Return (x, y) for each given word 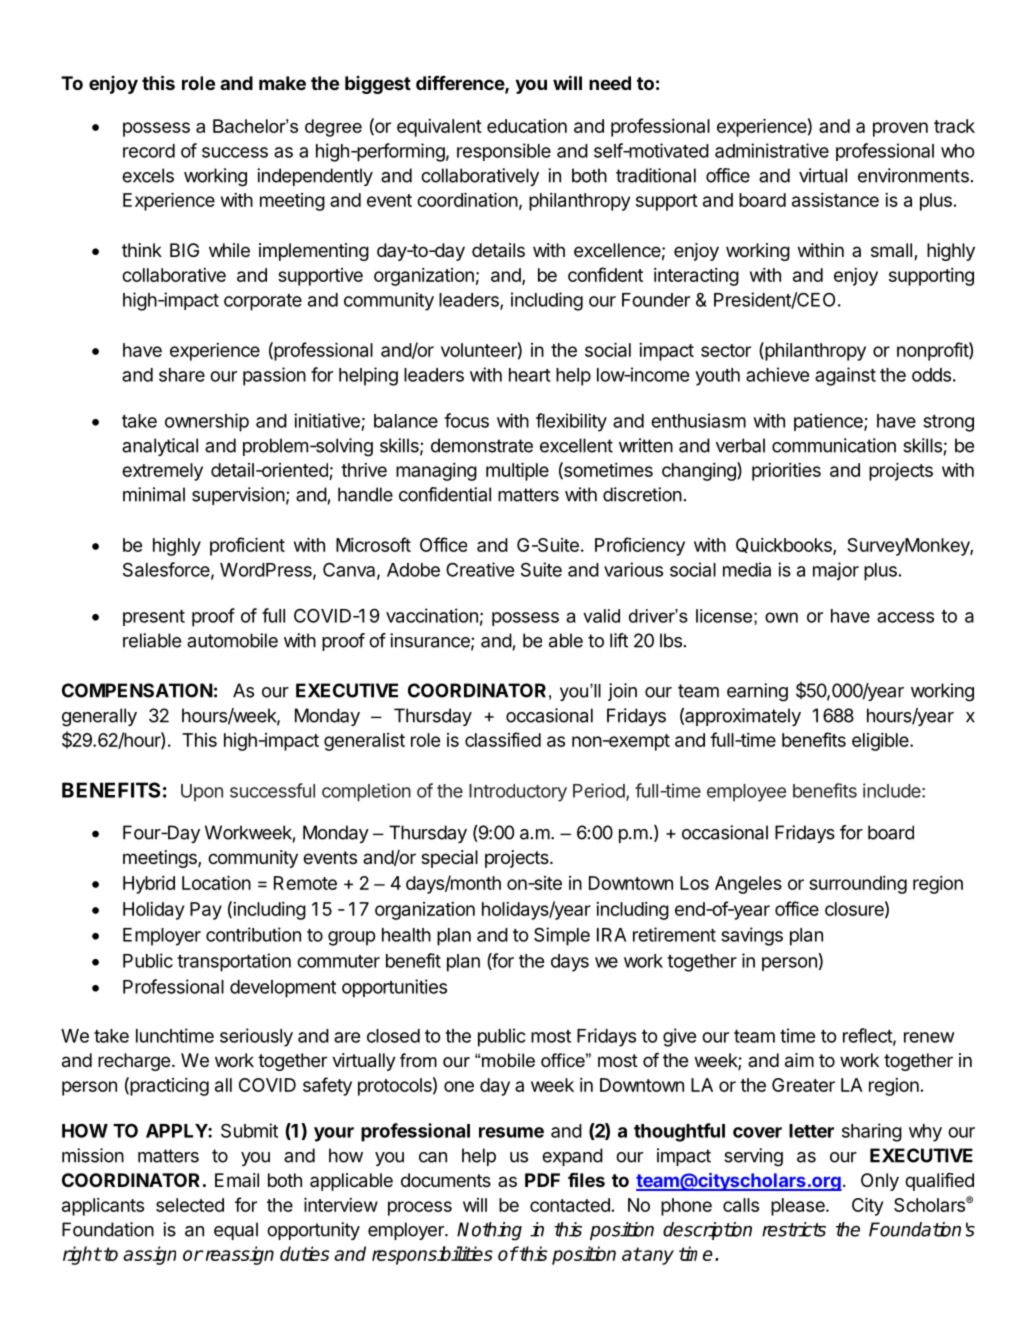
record (149, 151)
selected (190, 1205)
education (527, 126)
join (622, 692)
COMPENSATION (137, 690)
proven (900, 129)
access (905, 617)
